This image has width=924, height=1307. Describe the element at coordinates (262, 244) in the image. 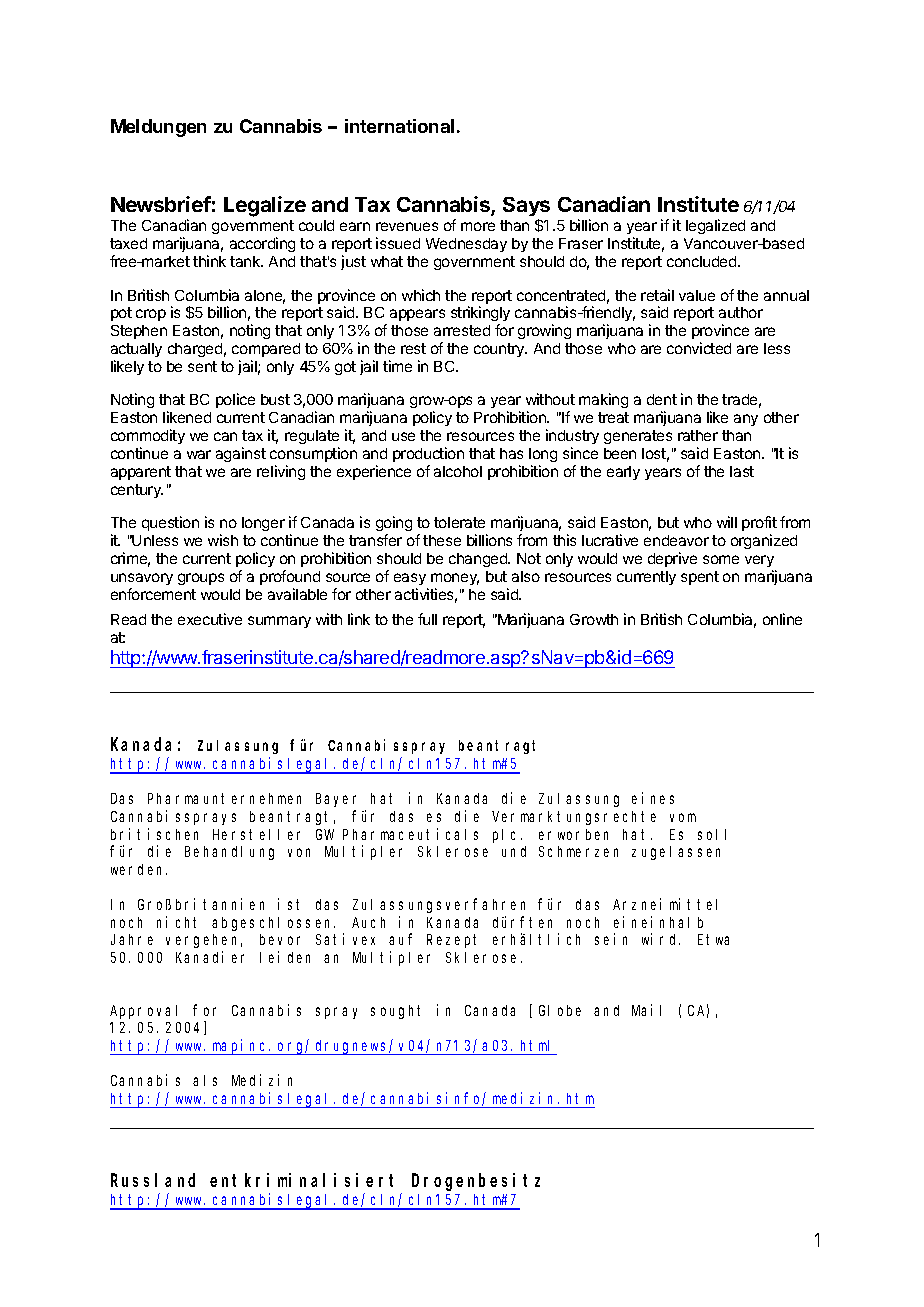

I see `according` at that location.
